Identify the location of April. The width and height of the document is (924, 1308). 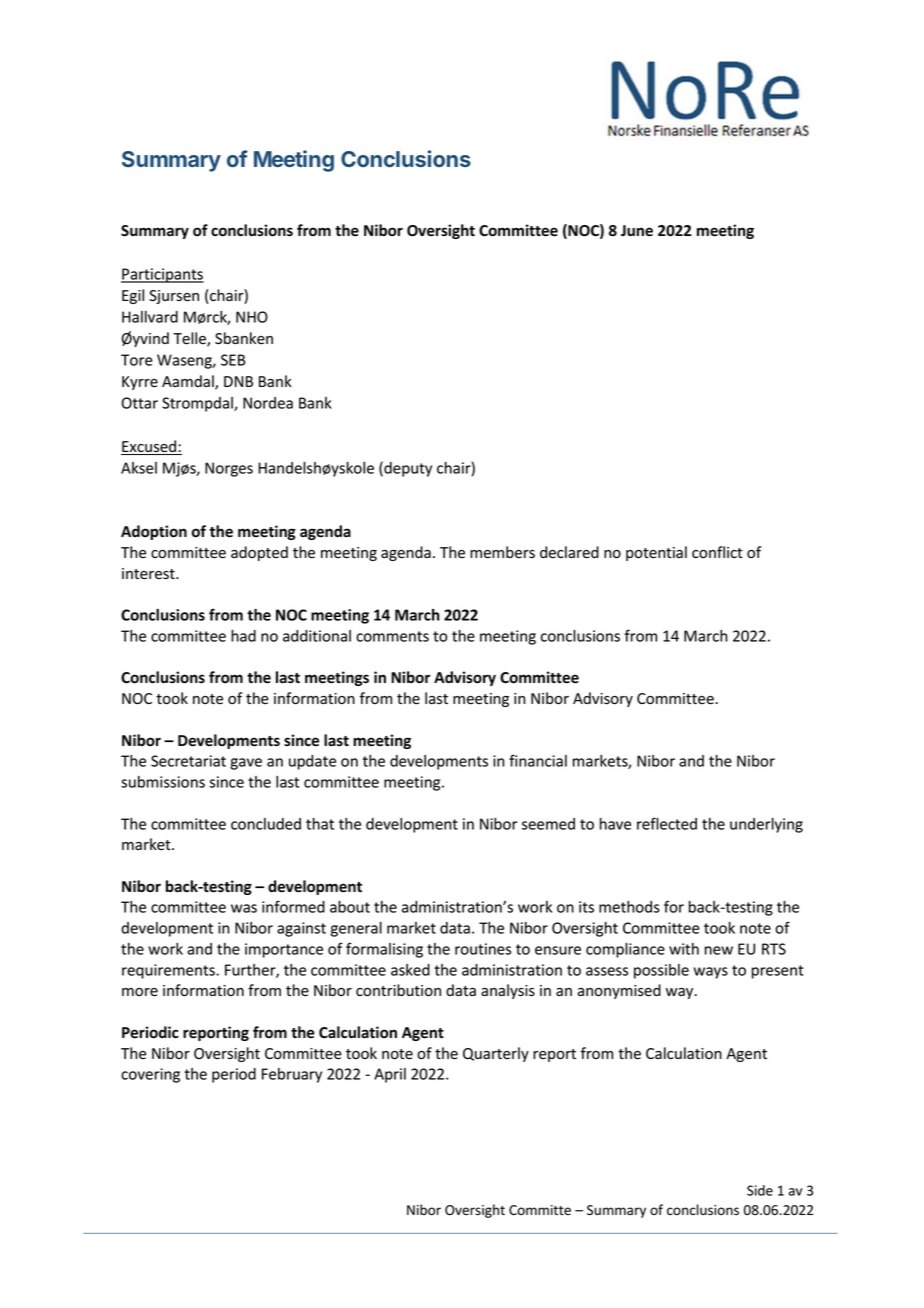
(390, 1075).
